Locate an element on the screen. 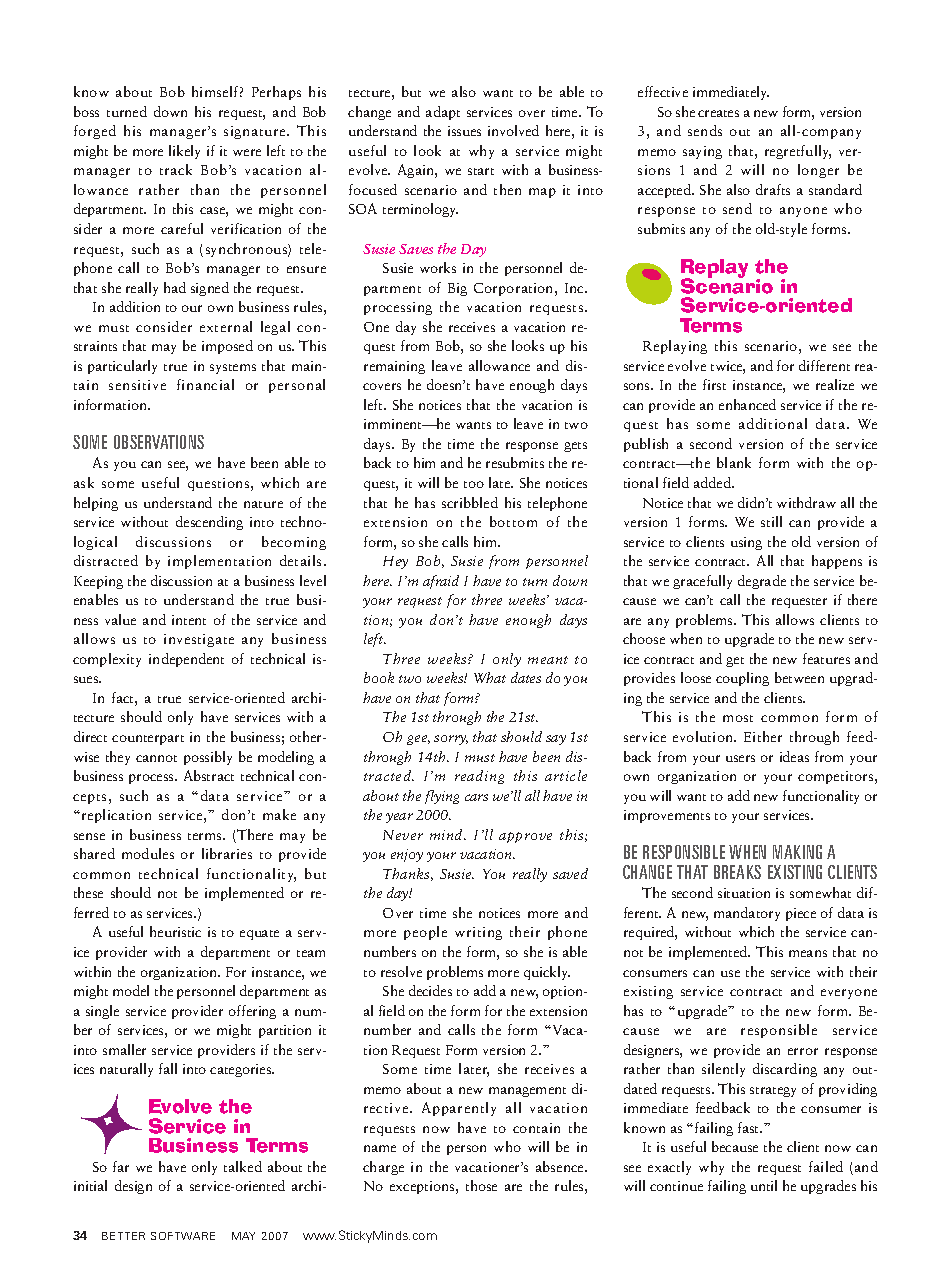 The image size is (952, 1275). SOFTWARE is located at coordinates (183, 1236).
